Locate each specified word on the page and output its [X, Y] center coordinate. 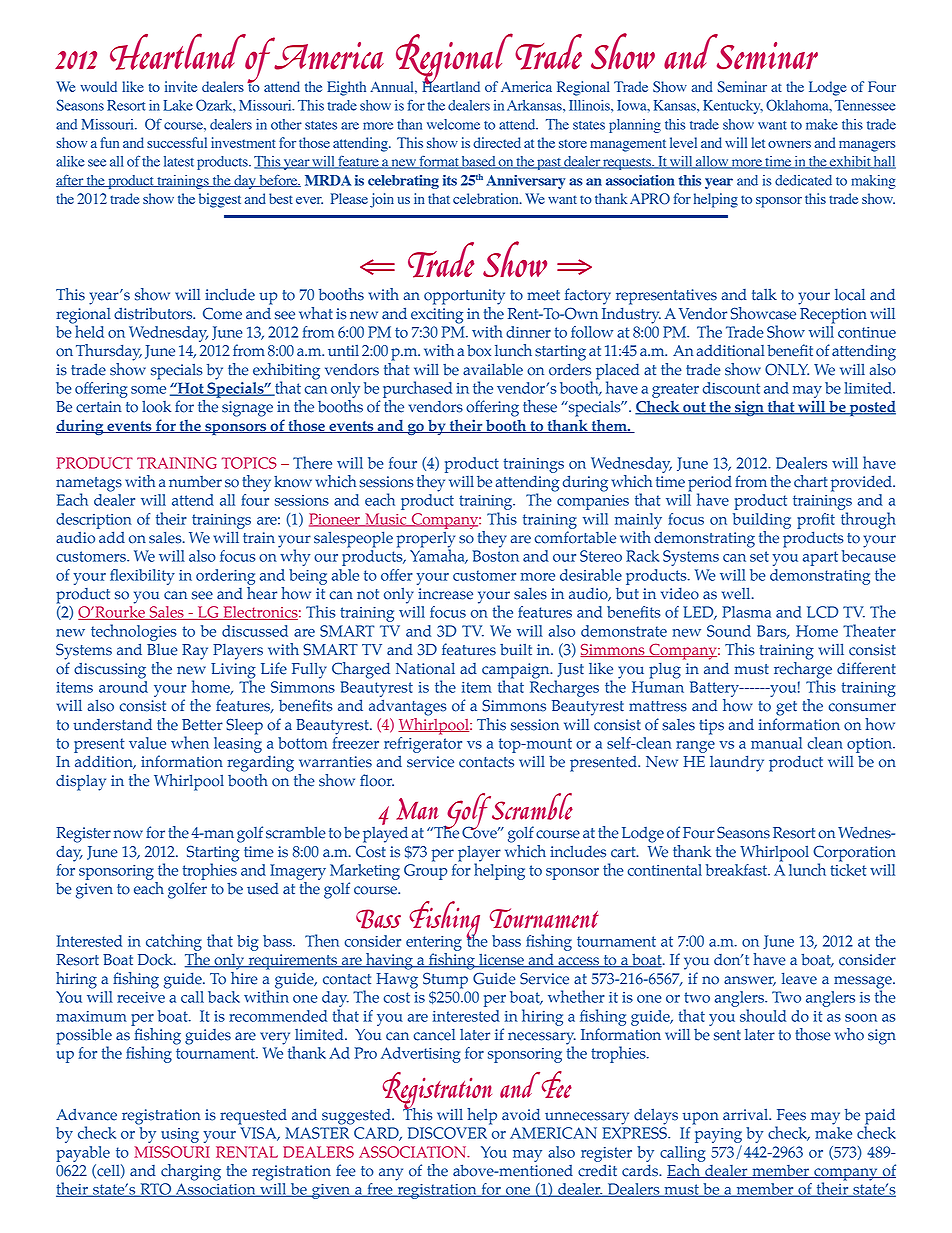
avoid [521, 1114]
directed [497, 142]
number [195, 482]
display [81, 782]
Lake [178, 105]
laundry [737, 763]
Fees [791, 1115]
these [540, 406]
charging [191, 1172]
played [385, 833]
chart [810, 481]
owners [789, 144]
